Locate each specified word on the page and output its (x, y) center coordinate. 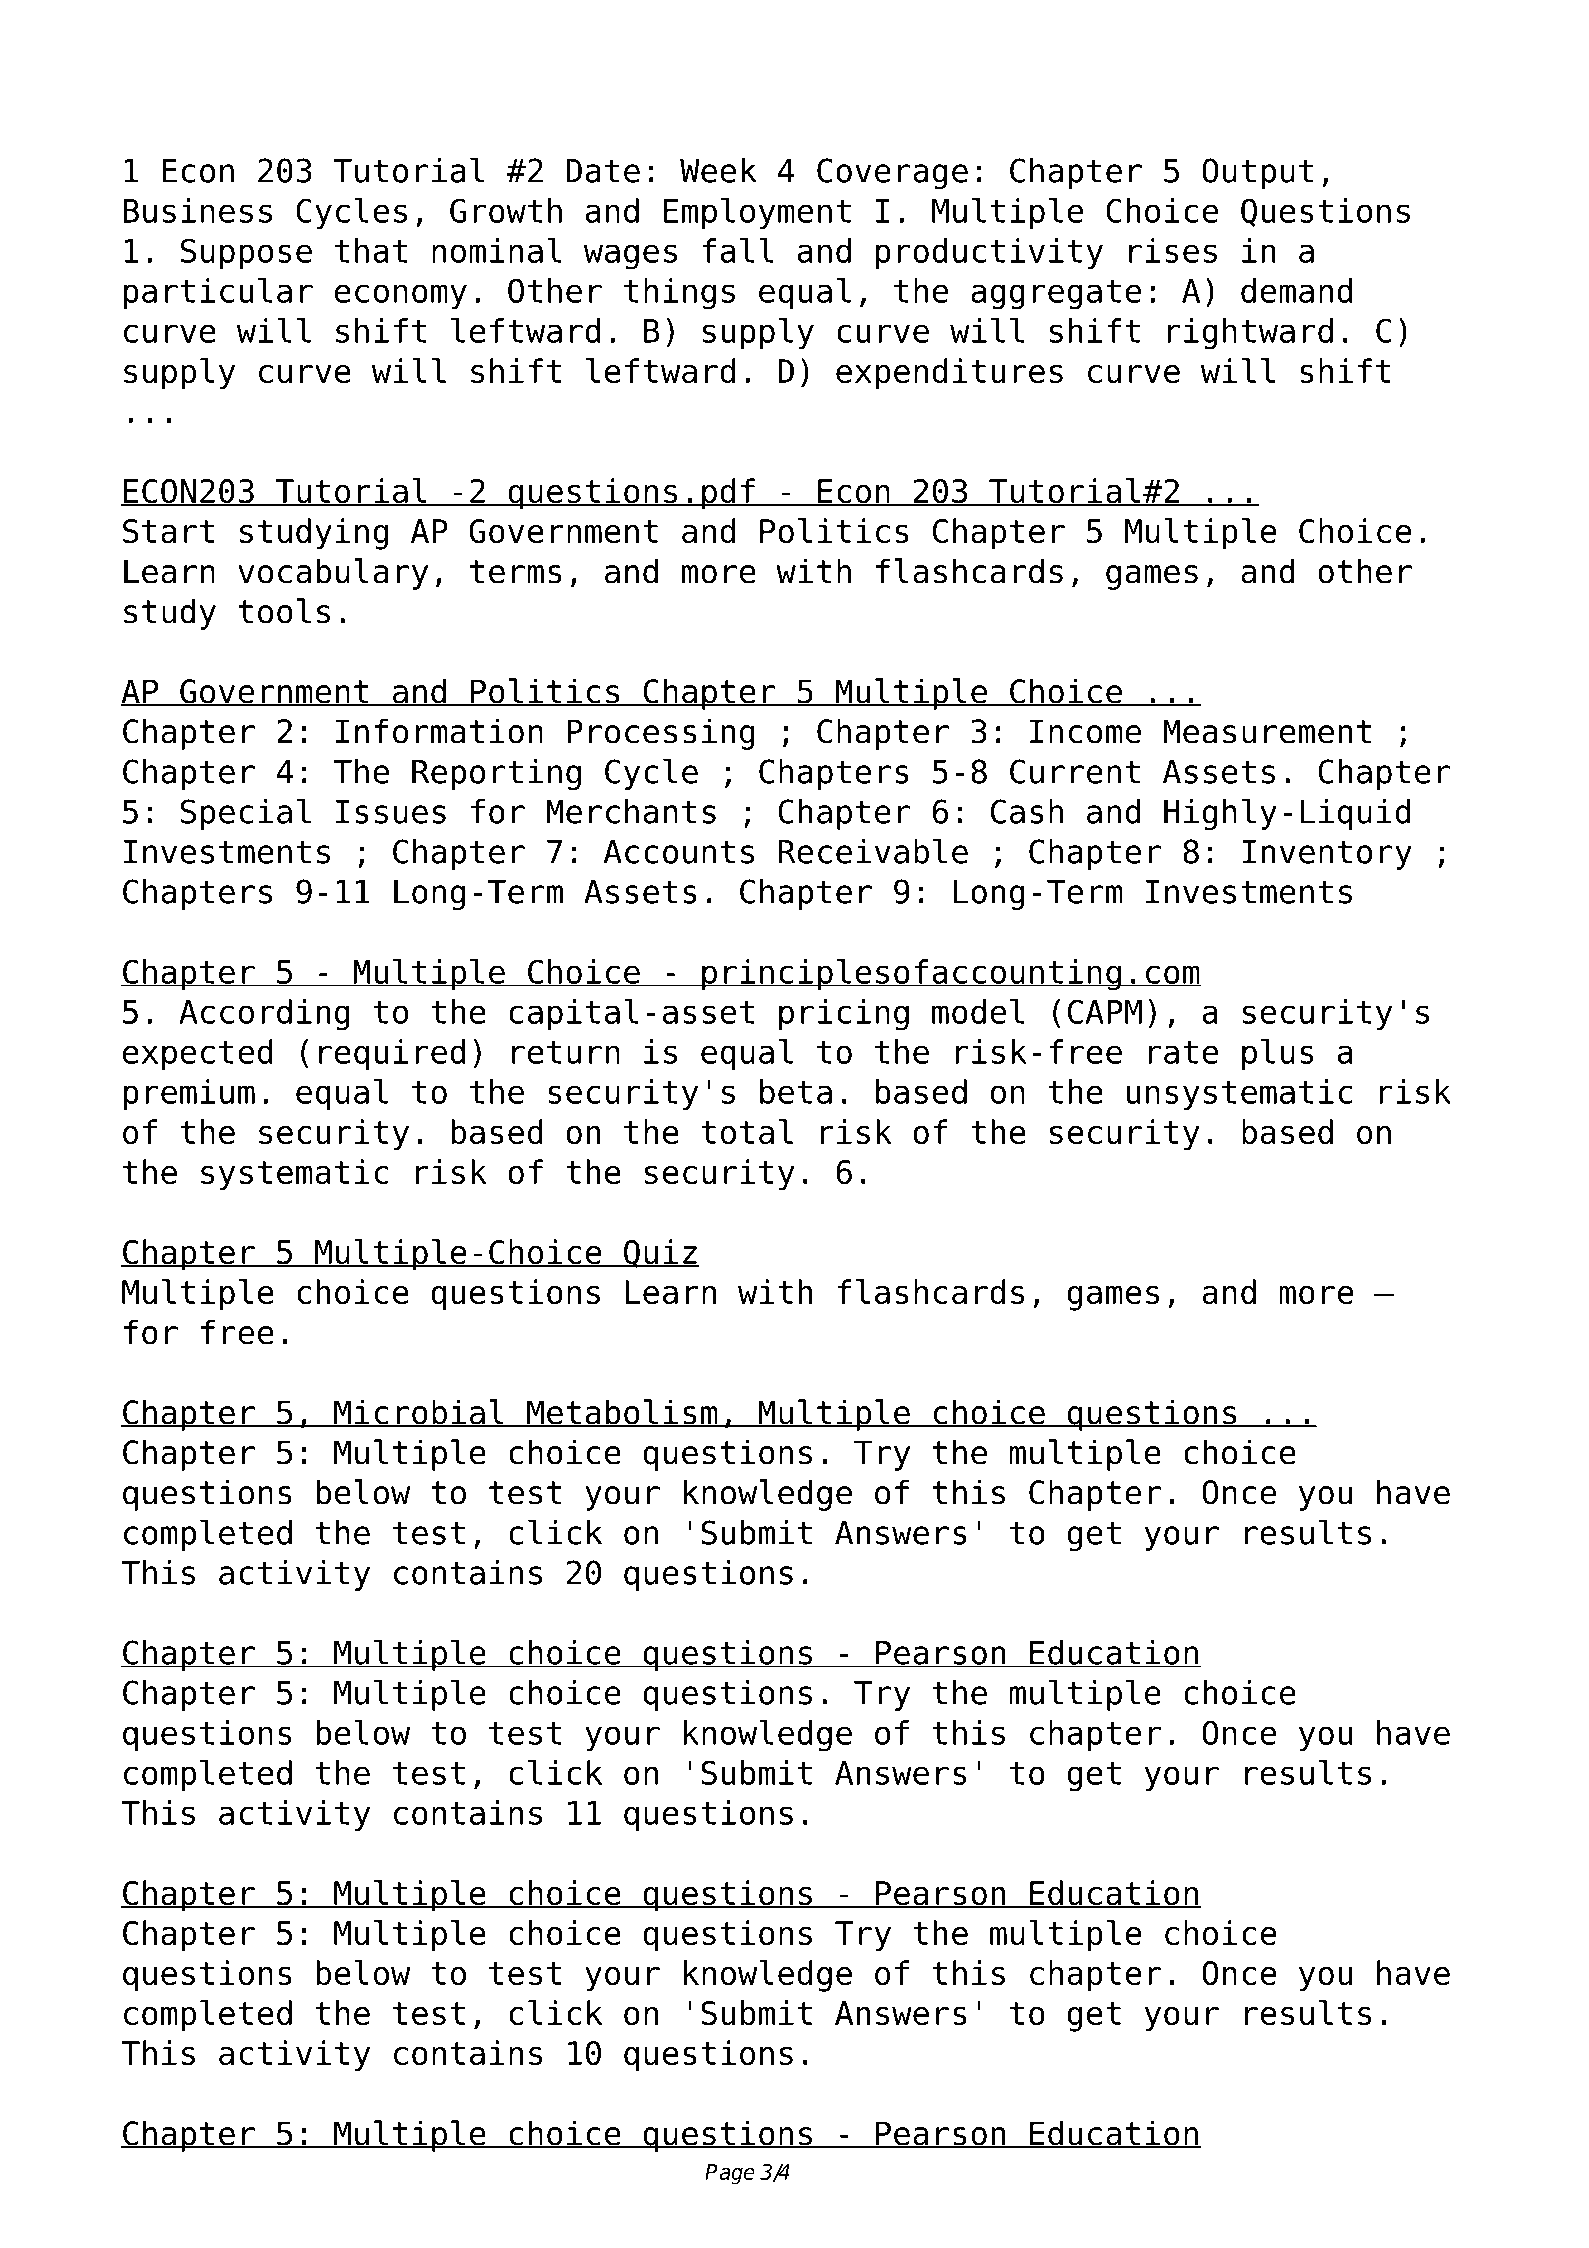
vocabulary (333, 574)
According (264, 1015)
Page (730, 2174)
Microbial (419, 1413)
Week (718, 170)
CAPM (1105, 1011)
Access (188, 64)
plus (1278, 1054)
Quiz (660, 1253)
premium (189, 1094)
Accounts (678, 852)
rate (1183, 1052)
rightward (1250, 334)
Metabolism (622, 1413)
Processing (661, 734)
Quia (1181, 65)
